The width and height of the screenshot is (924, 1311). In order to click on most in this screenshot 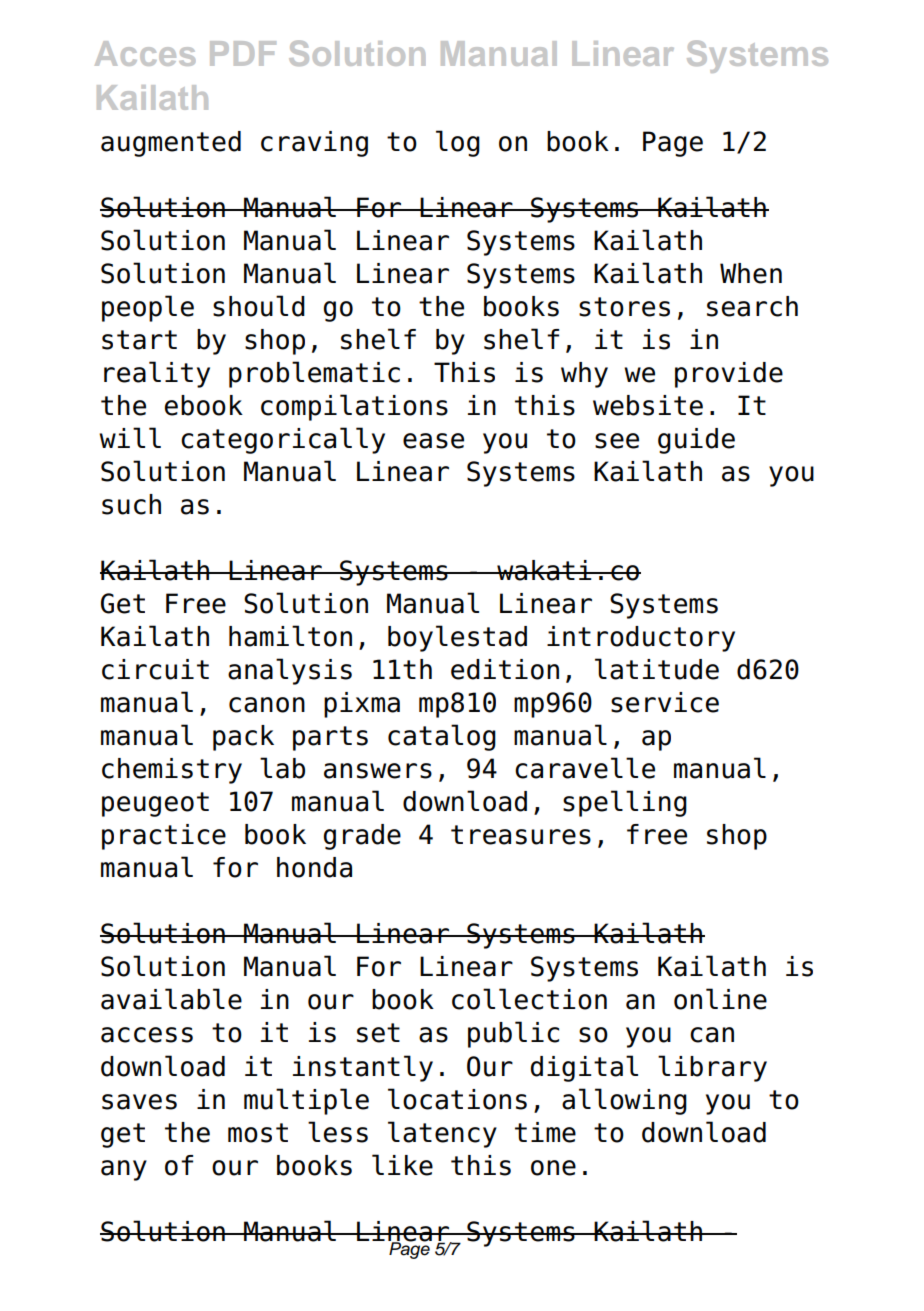, I will do `click(258, 1133)`.
